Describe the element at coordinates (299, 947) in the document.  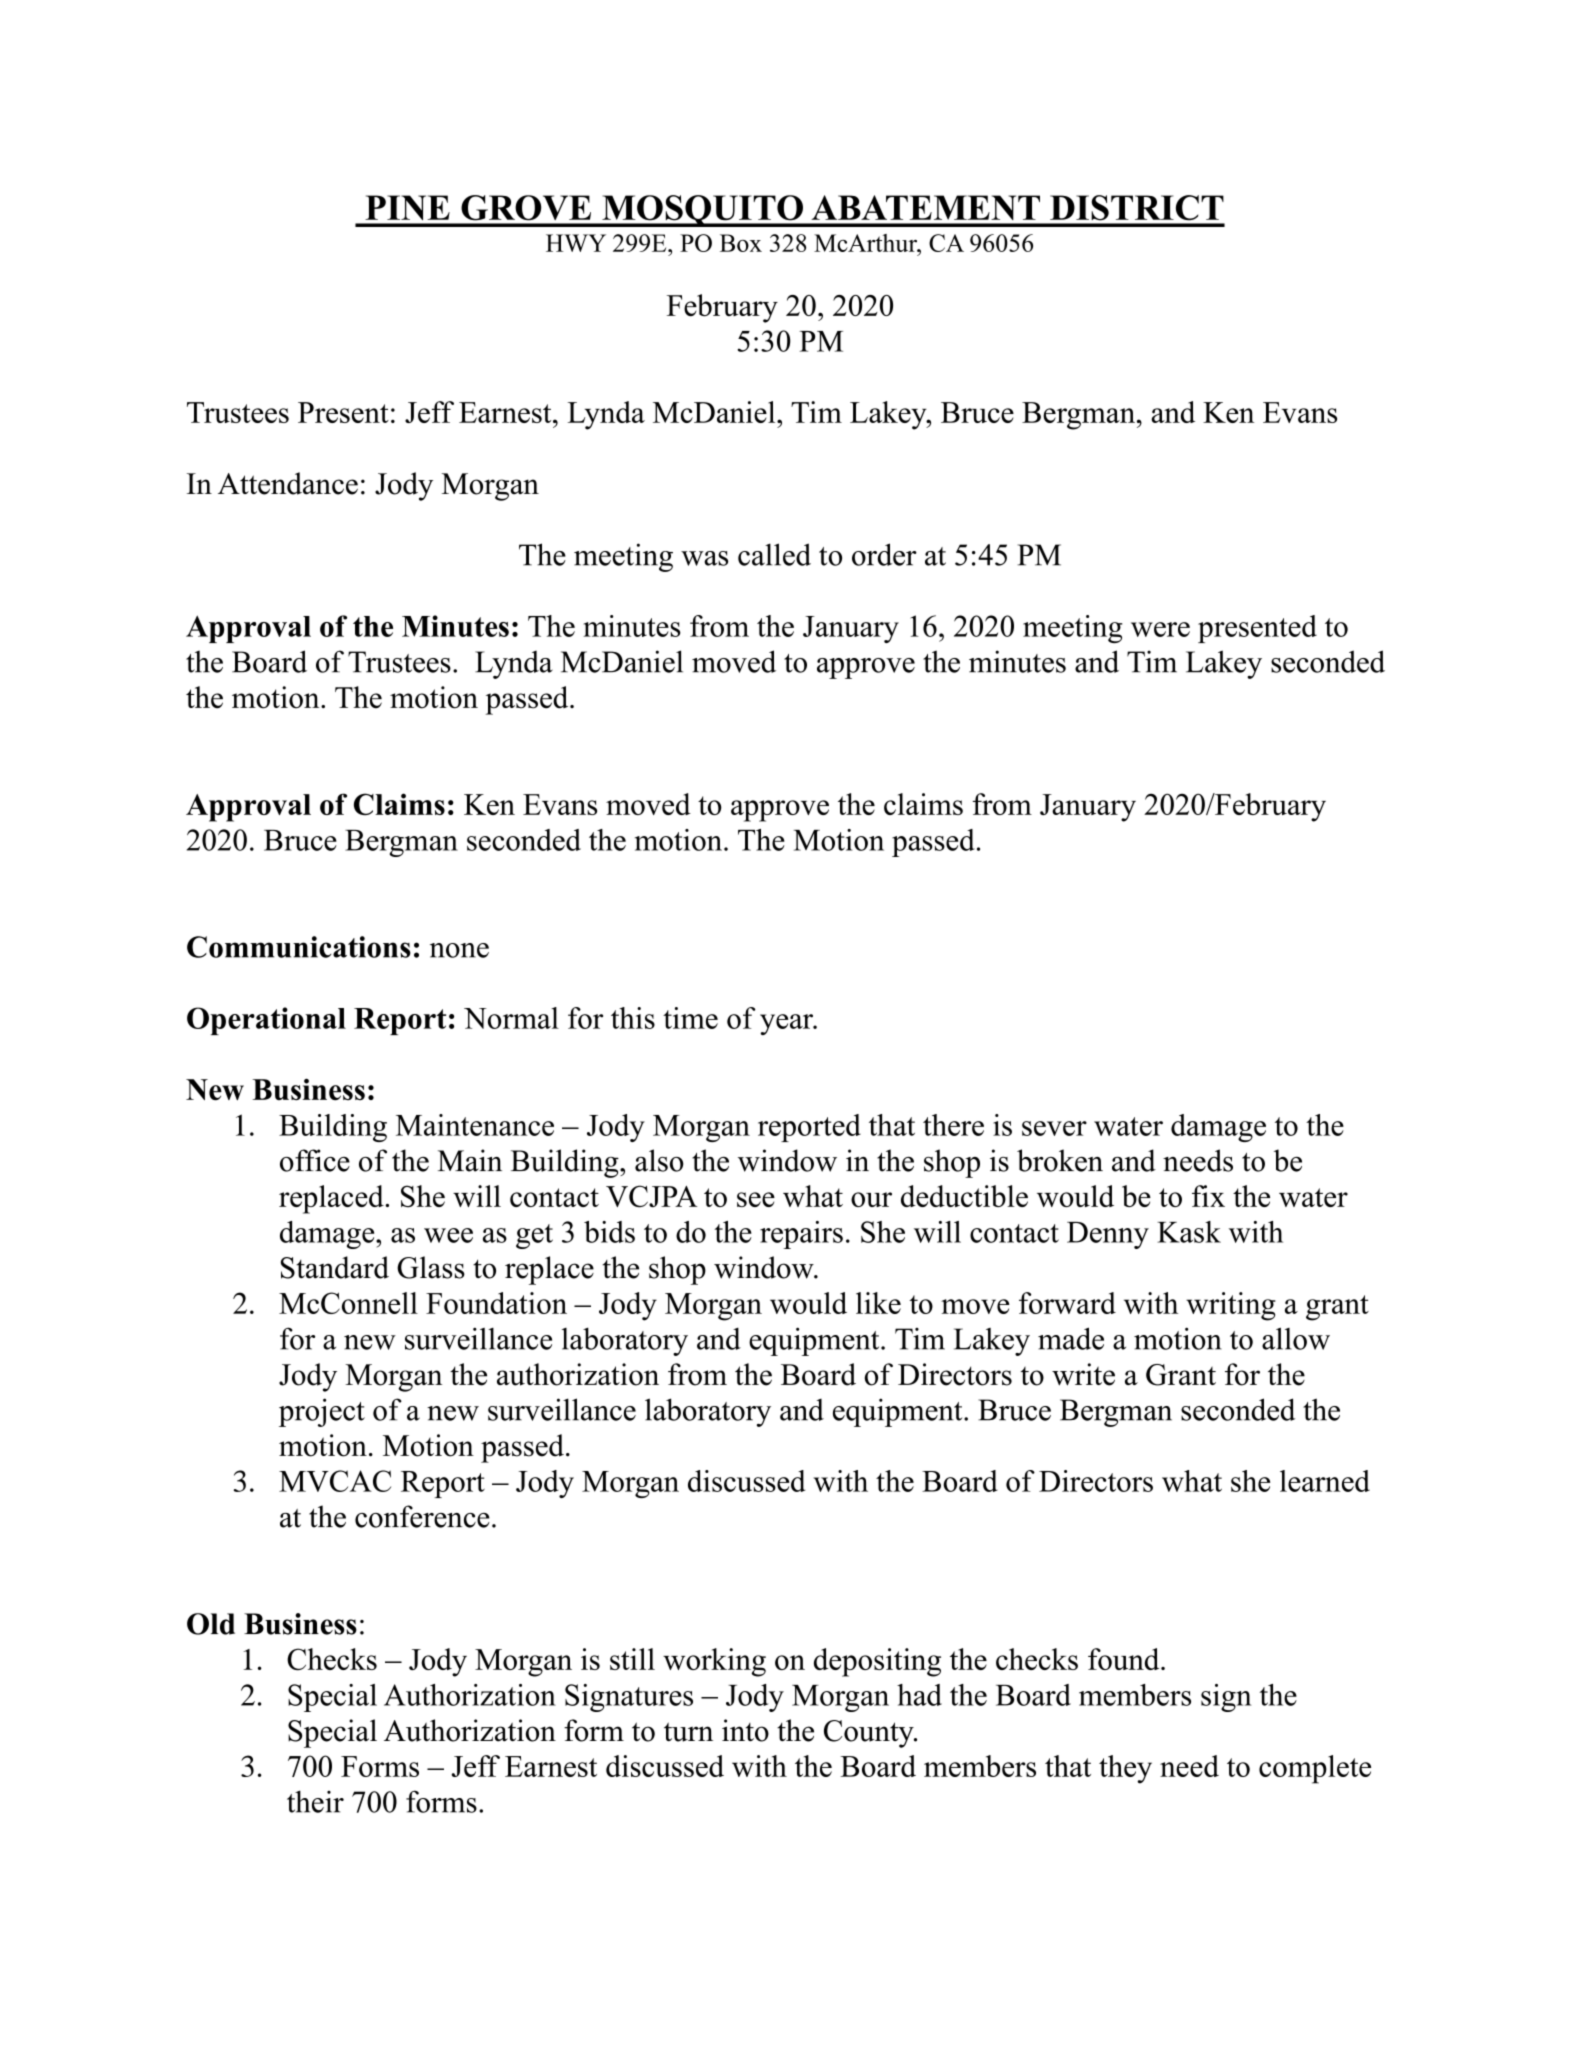
I see `Communications` at that location.
